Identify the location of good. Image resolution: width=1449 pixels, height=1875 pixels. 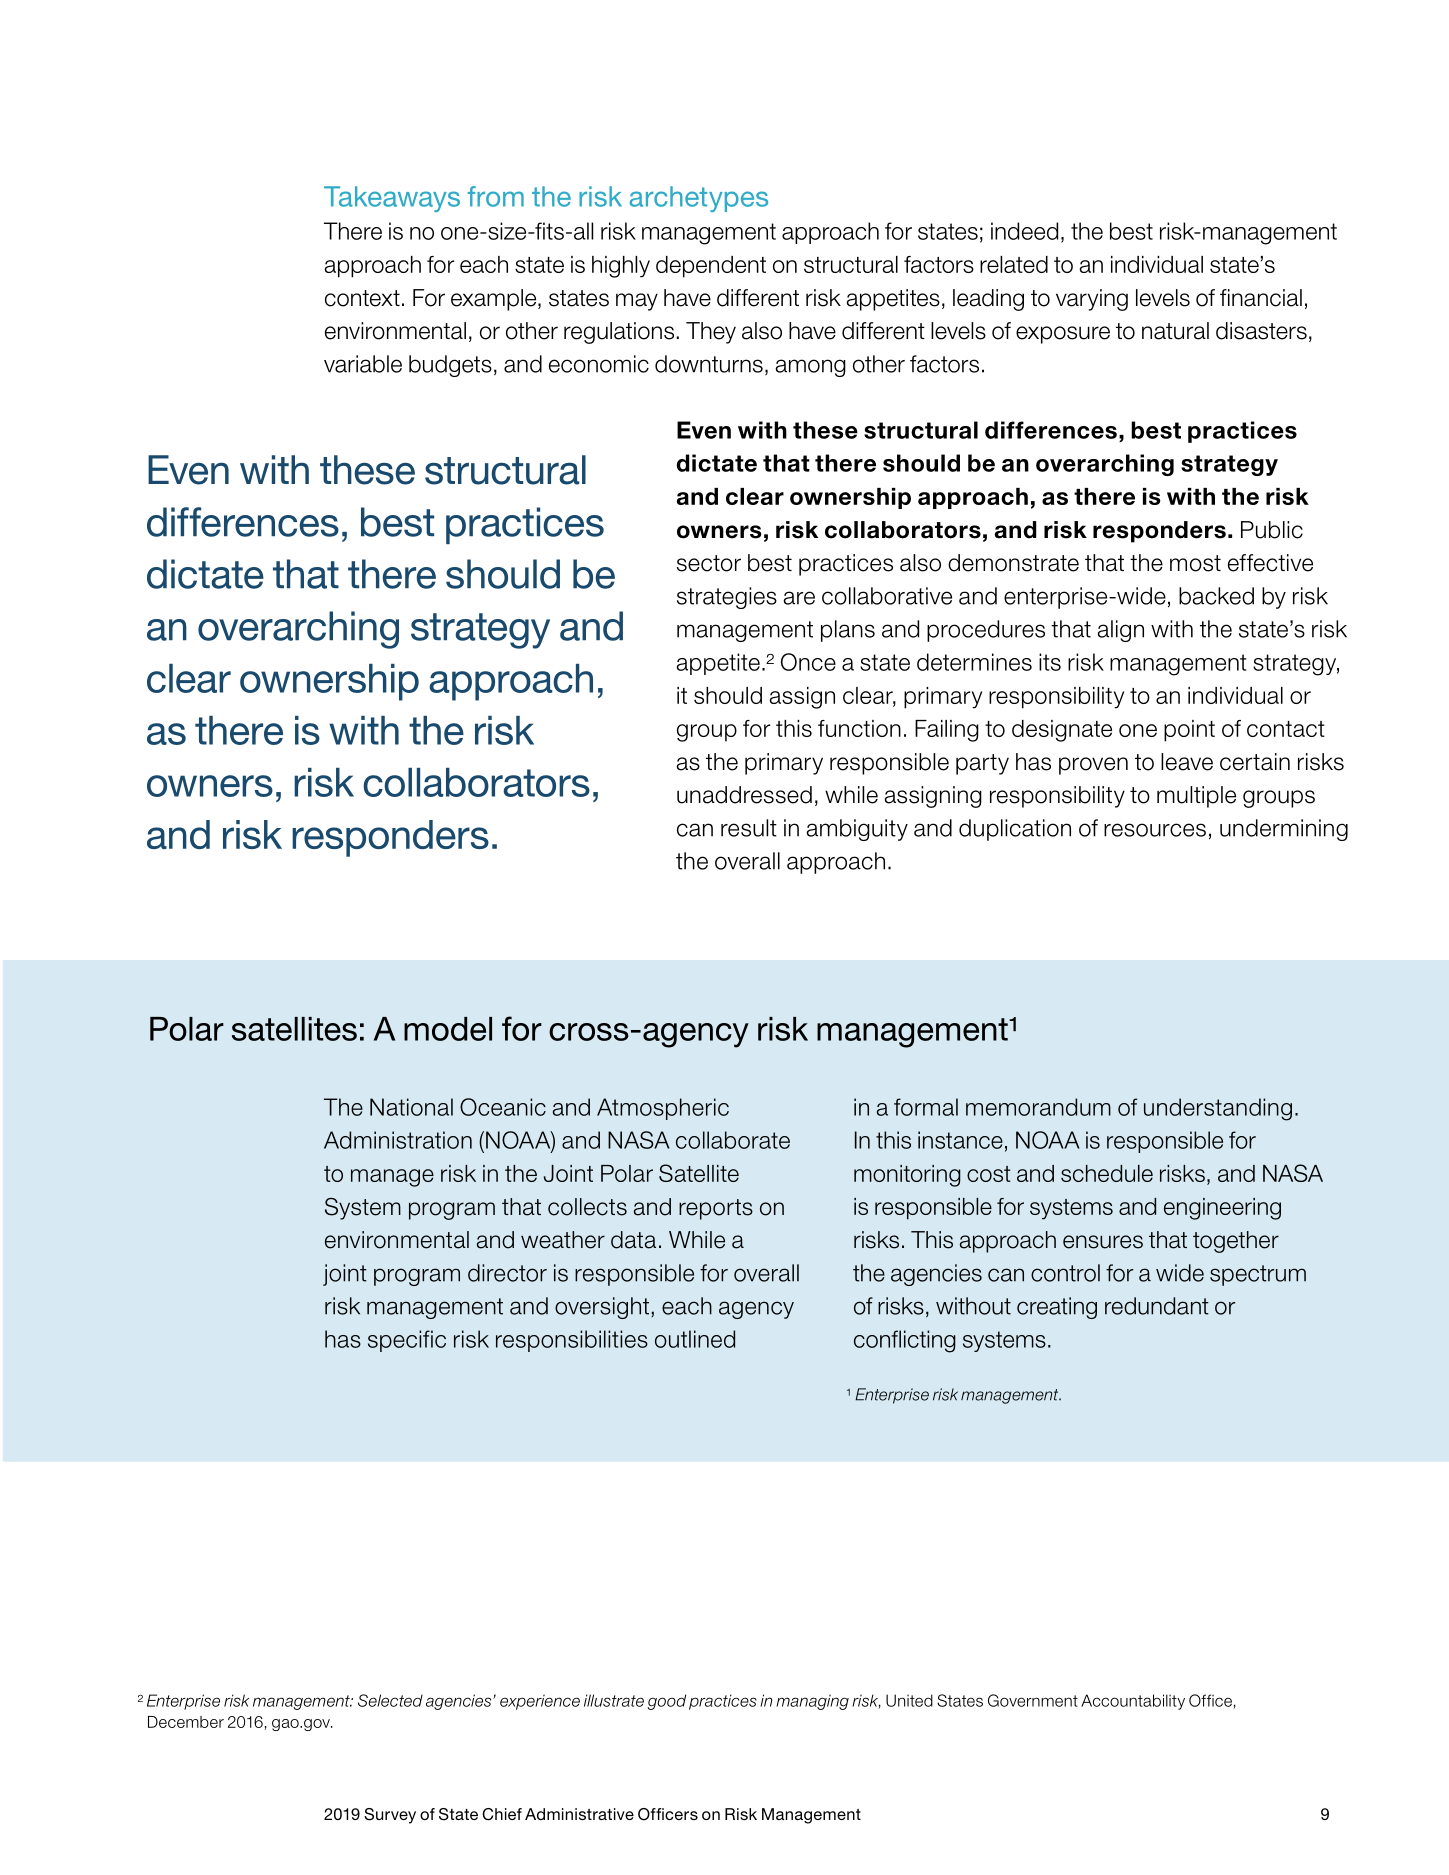
(666, 1702).
